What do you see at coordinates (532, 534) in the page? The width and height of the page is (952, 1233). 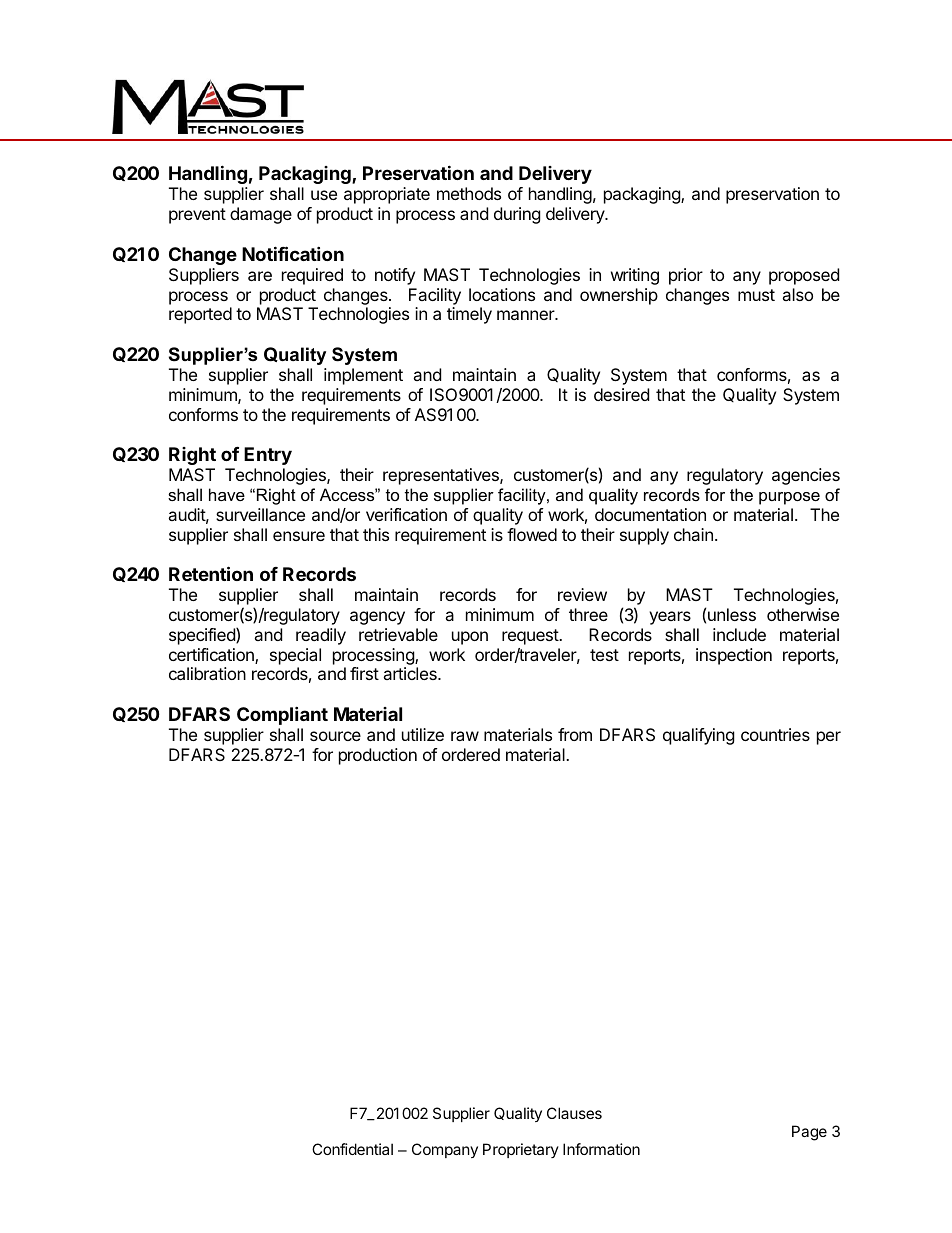 I see `flowed` at bounding box center [532, 534].
